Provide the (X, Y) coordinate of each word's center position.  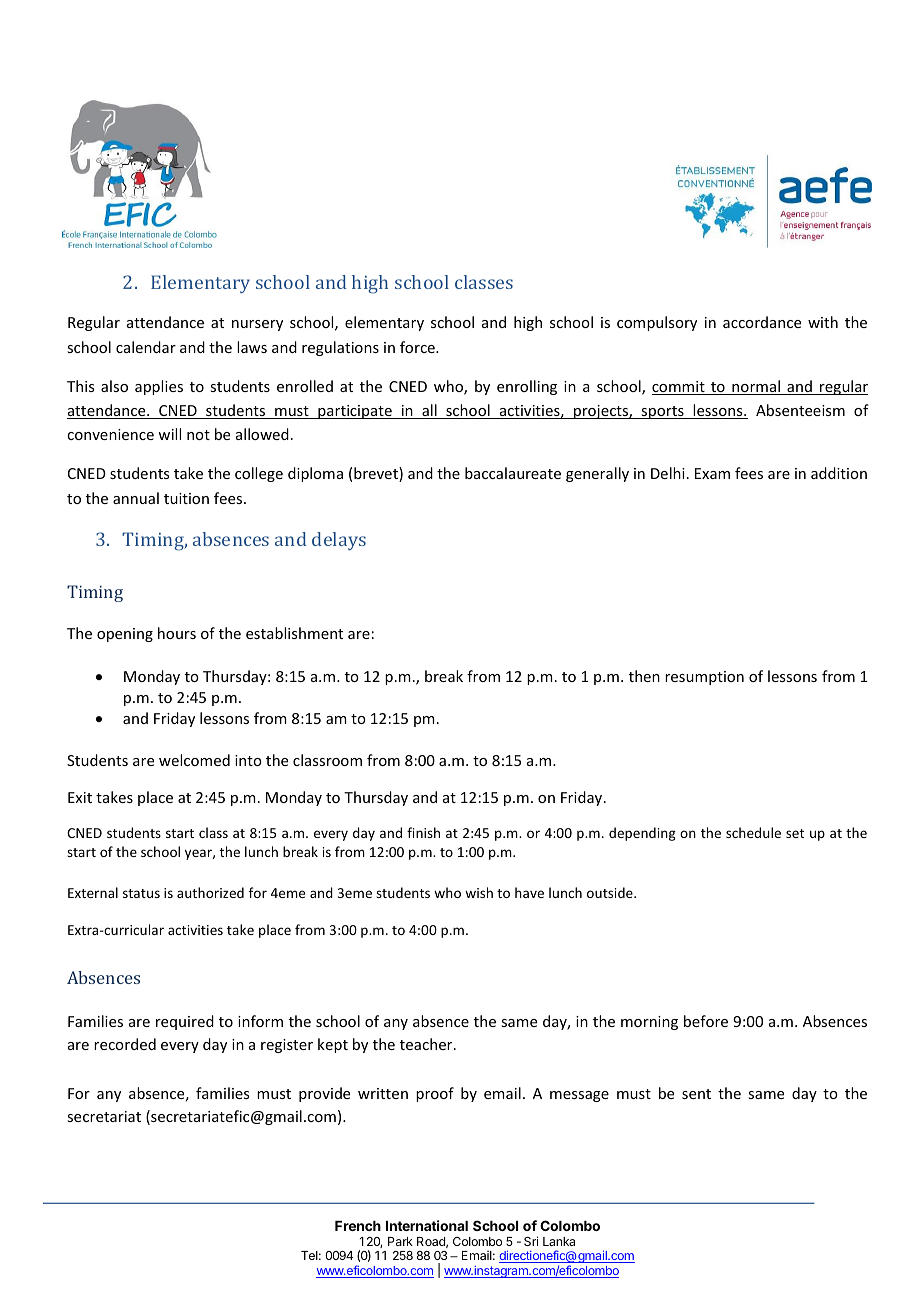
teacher (427, 1044)
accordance (762, 322)
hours (177, 633)
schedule (753, 832)
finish (423, 832)
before (706, 1021)
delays (339, 541)
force (418, 347)
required (185, 1022)
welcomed (194, 760)
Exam (712, 473)
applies (159, 387)
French (358, 1226)
